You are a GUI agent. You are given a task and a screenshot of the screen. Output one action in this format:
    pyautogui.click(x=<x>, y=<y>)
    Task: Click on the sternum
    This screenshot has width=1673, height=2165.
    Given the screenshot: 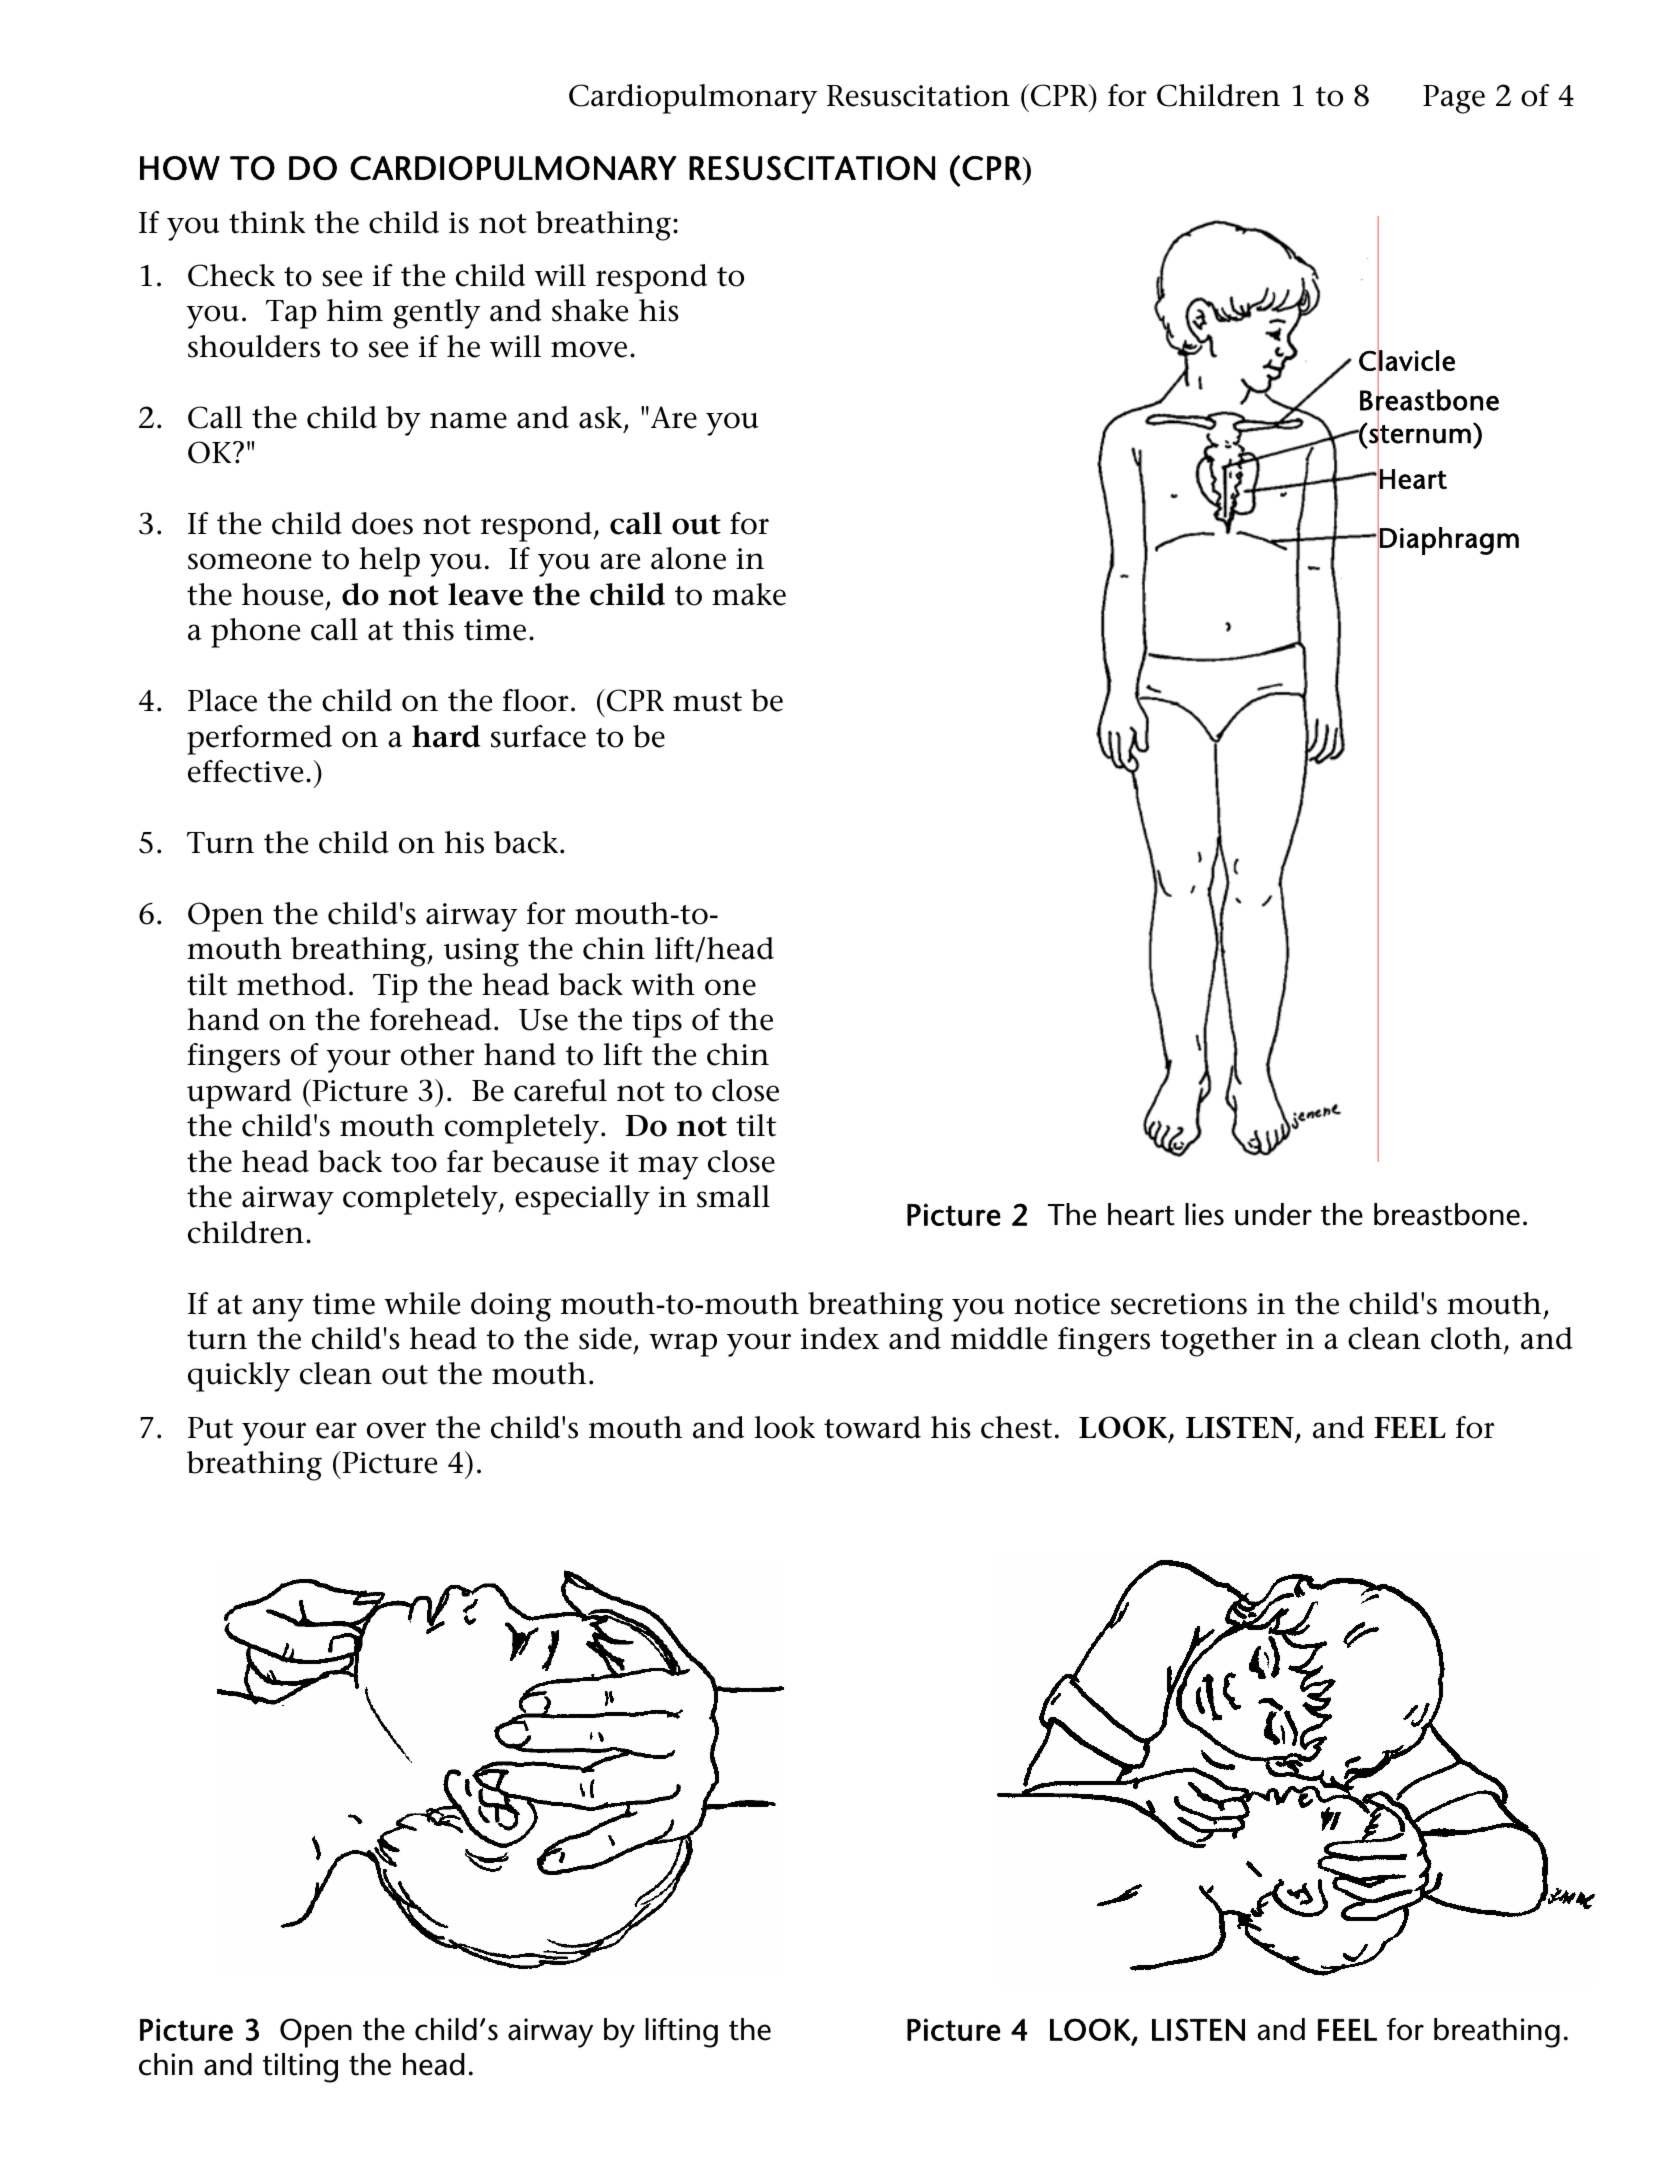 What is the action you would take?
    pyautogui.click(x=1419, y=434)
